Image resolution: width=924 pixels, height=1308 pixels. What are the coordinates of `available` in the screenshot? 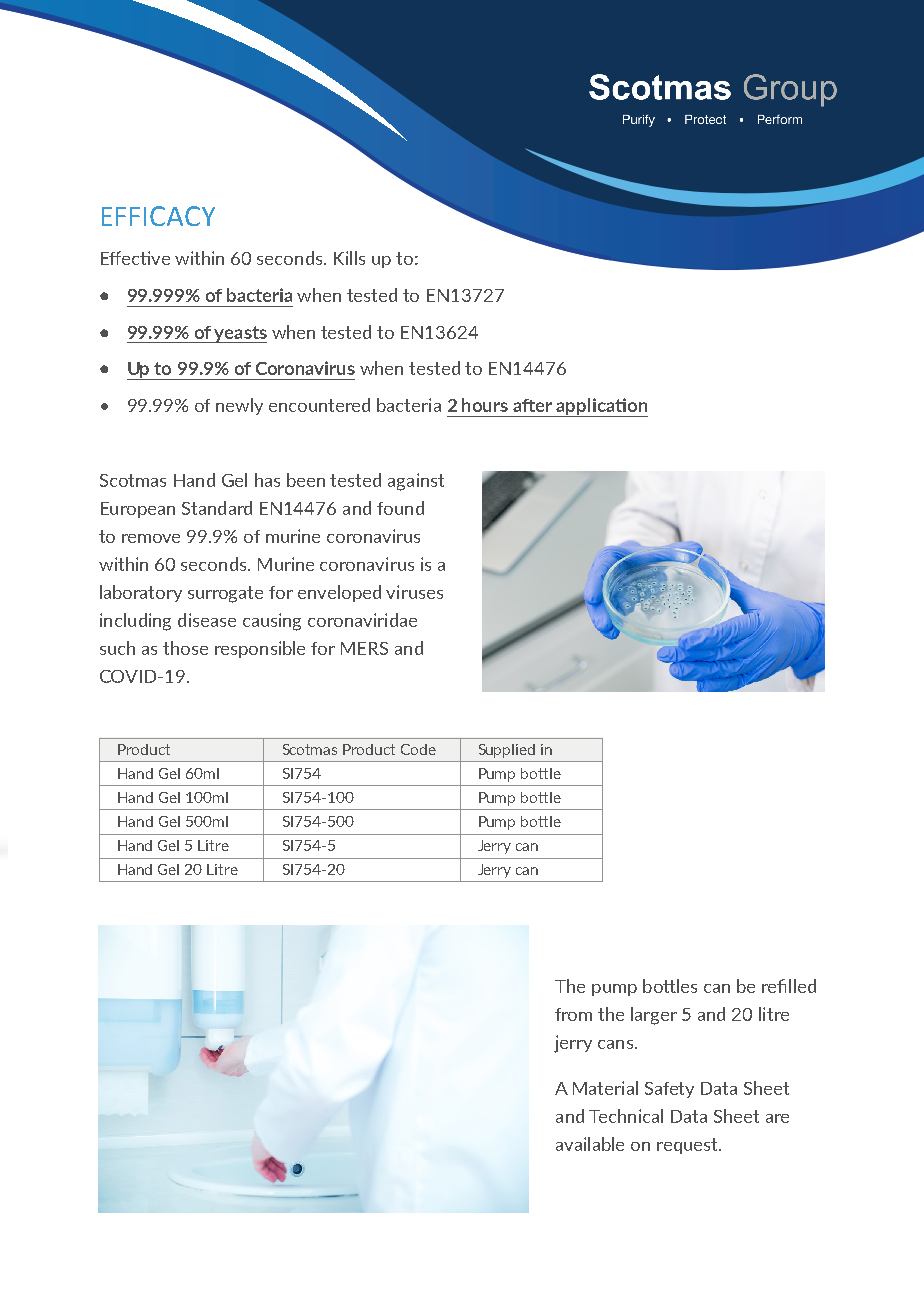 It's located at (590, 1144).
